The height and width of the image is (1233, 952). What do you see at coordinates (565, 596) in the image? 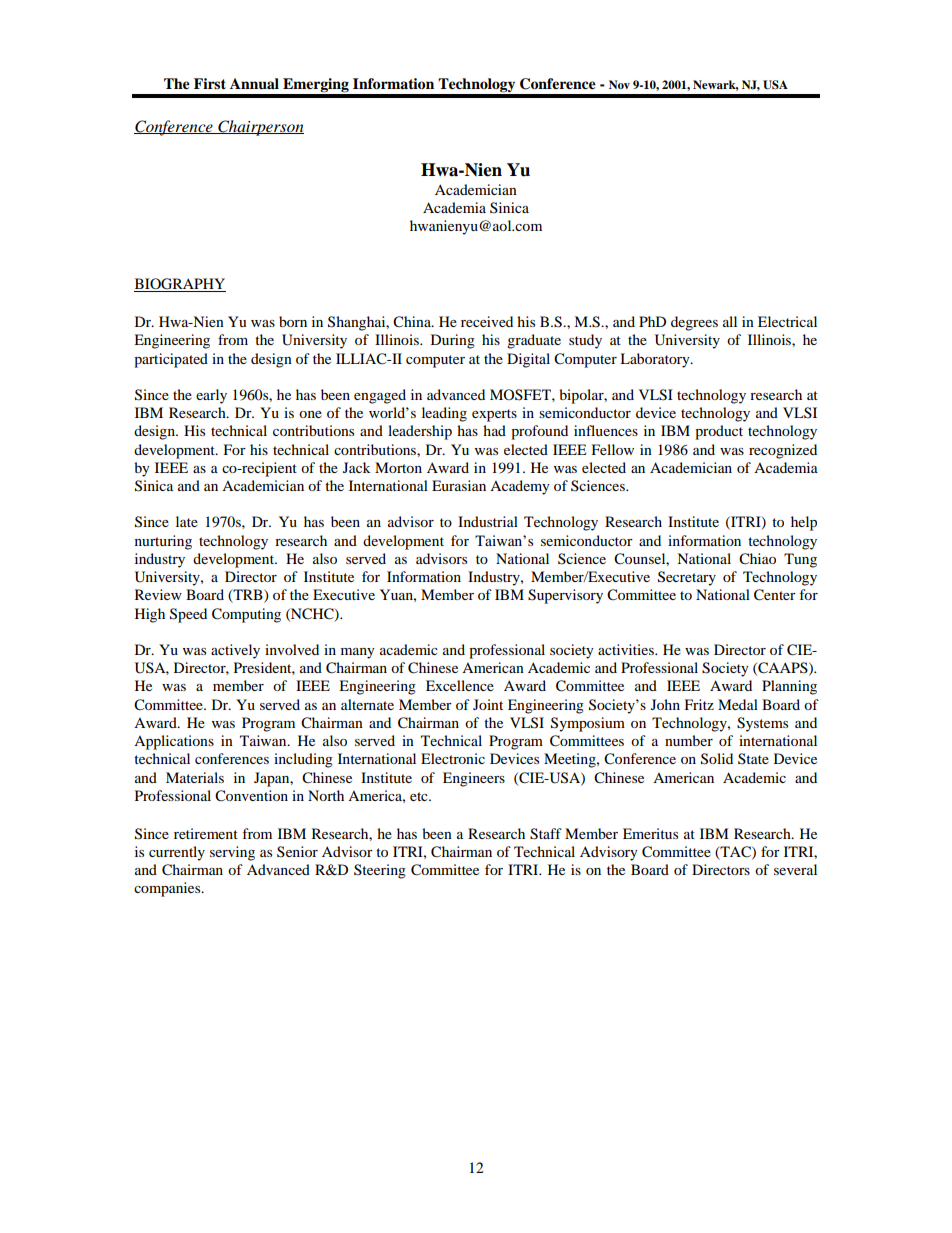
I see `Supervisory` at bounding box center [565, 596].
